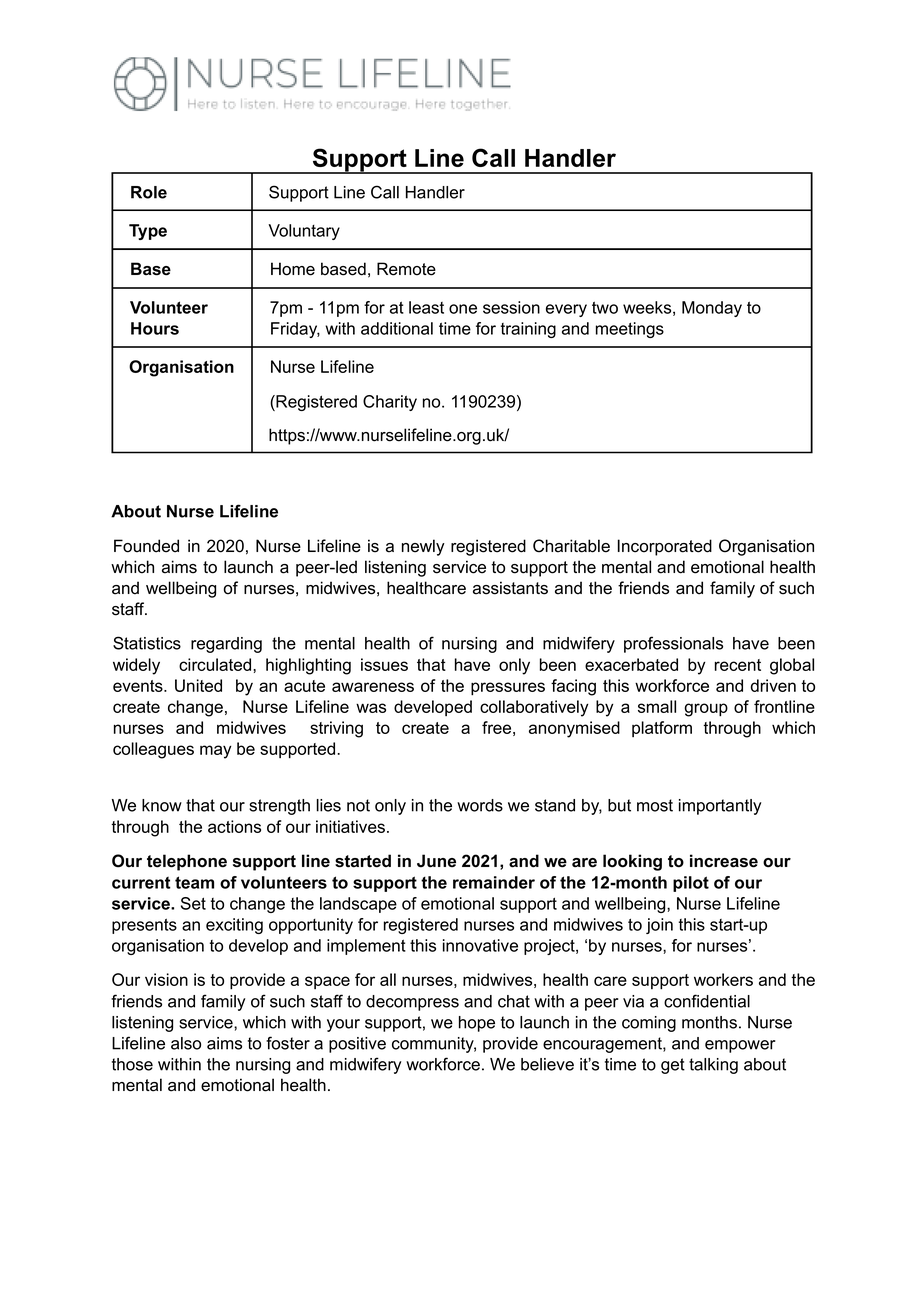 The image size is (924, 1307). I want to click on Remote, so click(406, 269).
